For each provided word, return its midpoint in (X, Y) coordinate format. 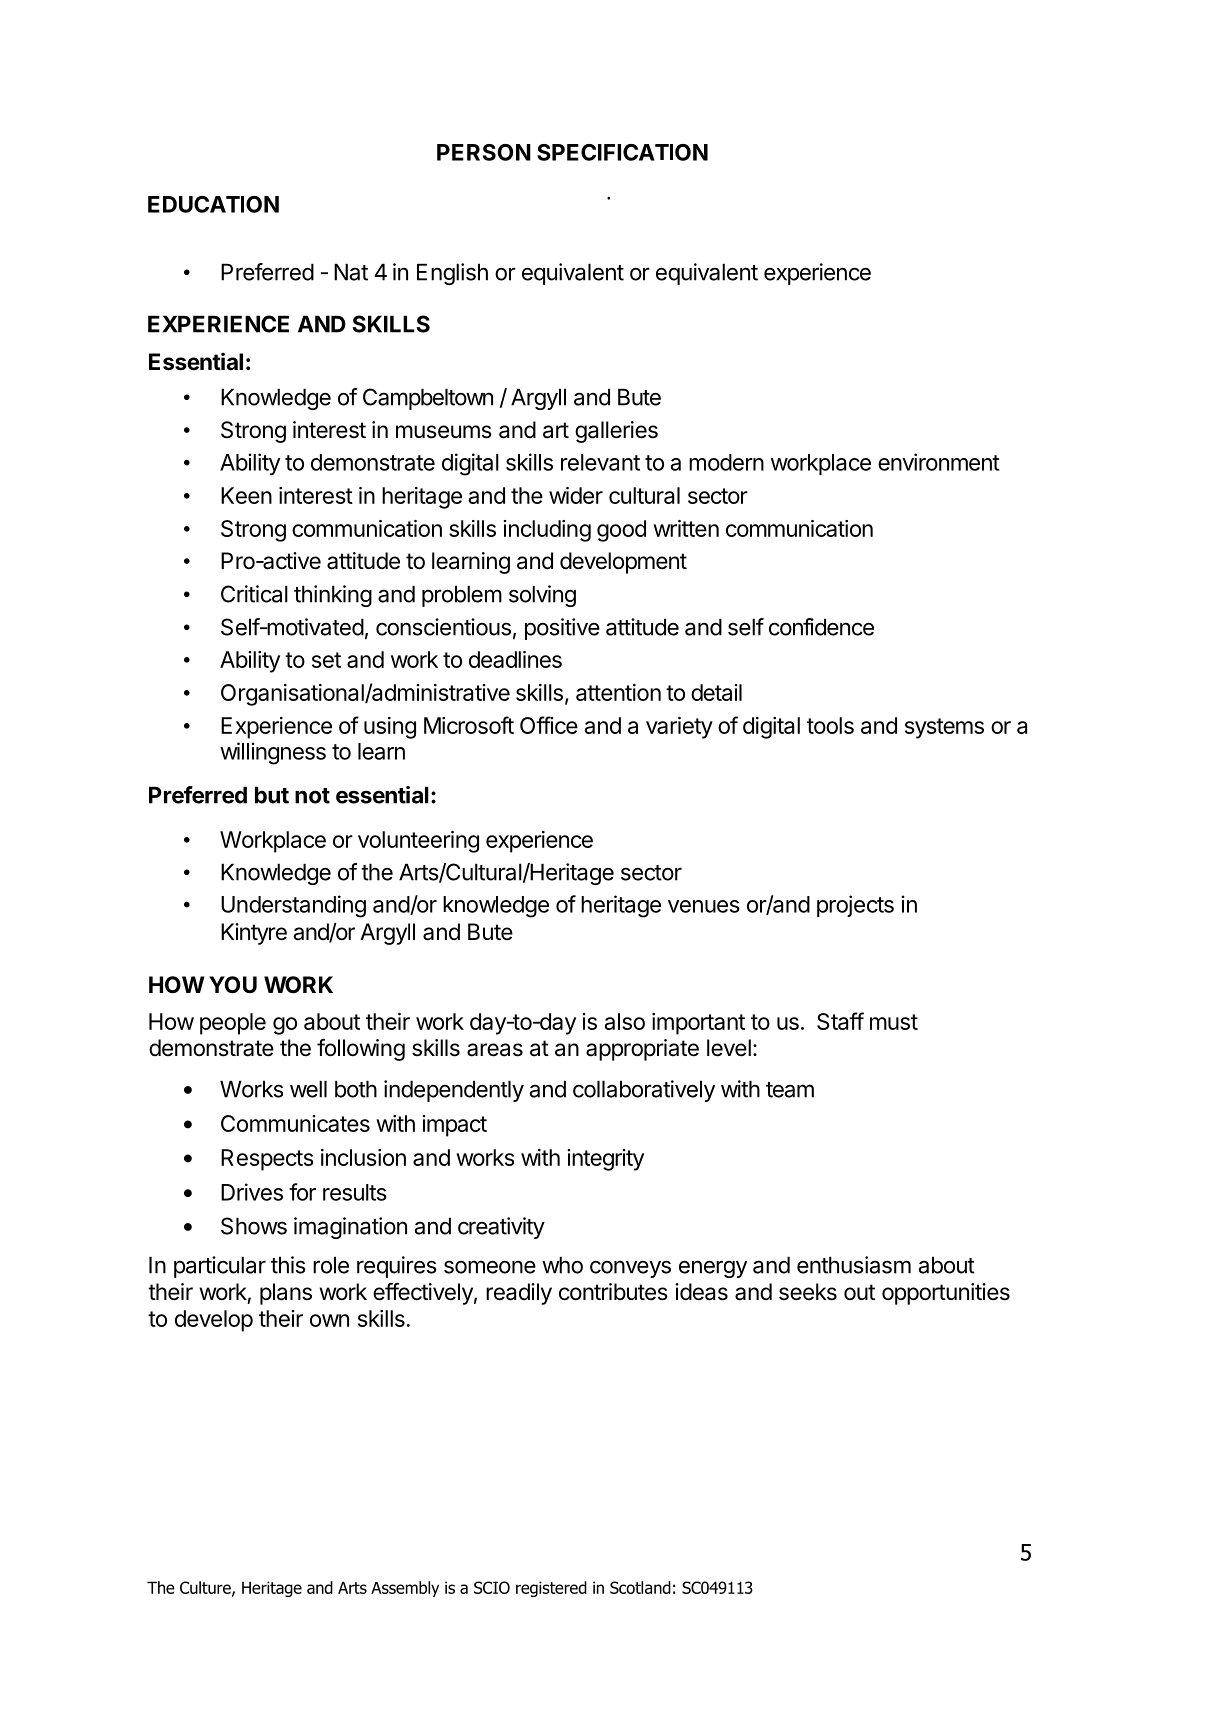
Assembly (405, 1589)
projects (855, 906)
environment (939, 462)
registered (551, 1589)
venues (704, 906)
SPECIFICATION (622, 152)
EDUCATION (213, 204)
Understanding (293, 906)
